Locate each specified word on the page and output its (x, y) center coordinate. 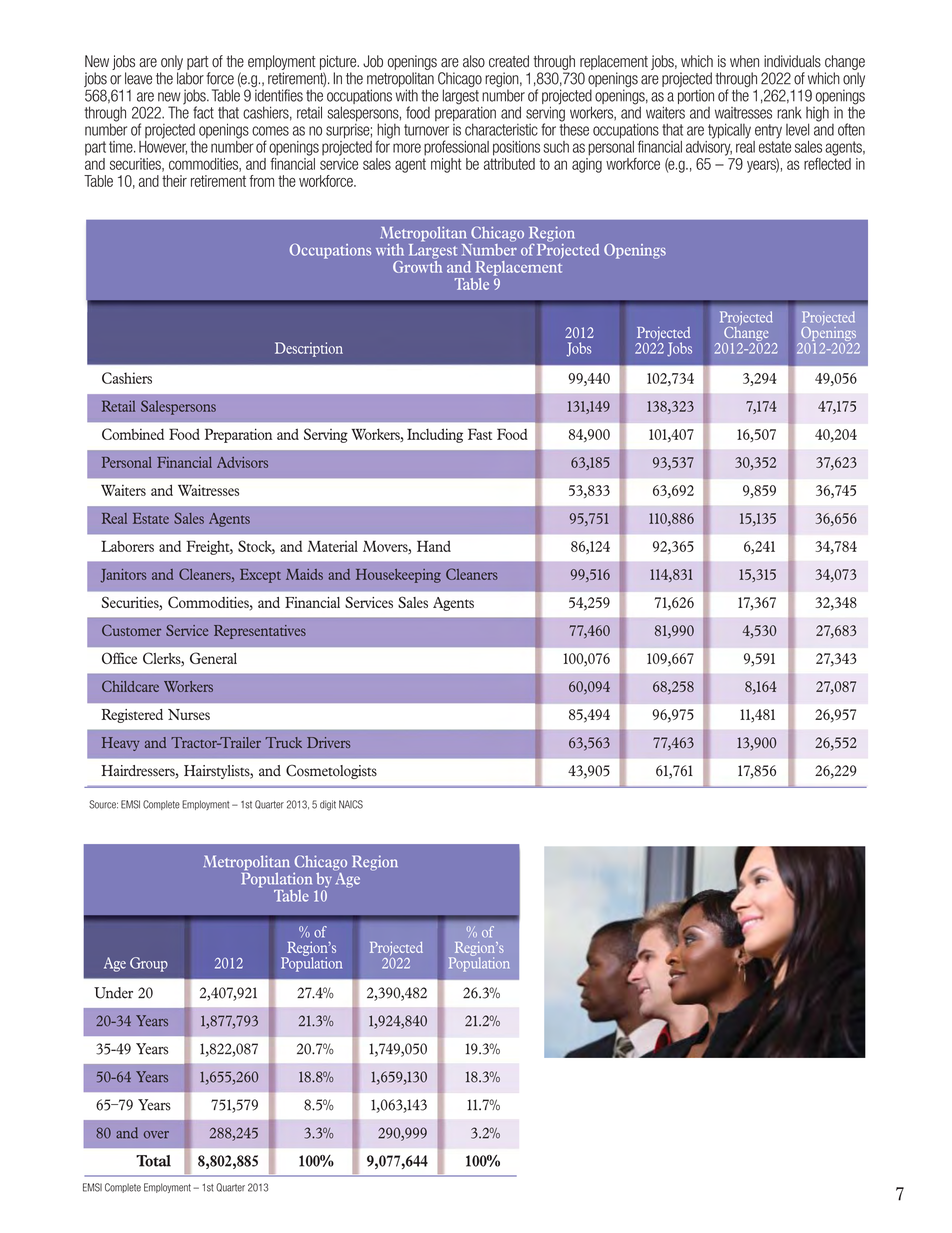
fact (203, 112)
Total (153, 1161)
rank (789, 113)
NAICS (351, 804)
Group (149, 964)
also (474, 61)
